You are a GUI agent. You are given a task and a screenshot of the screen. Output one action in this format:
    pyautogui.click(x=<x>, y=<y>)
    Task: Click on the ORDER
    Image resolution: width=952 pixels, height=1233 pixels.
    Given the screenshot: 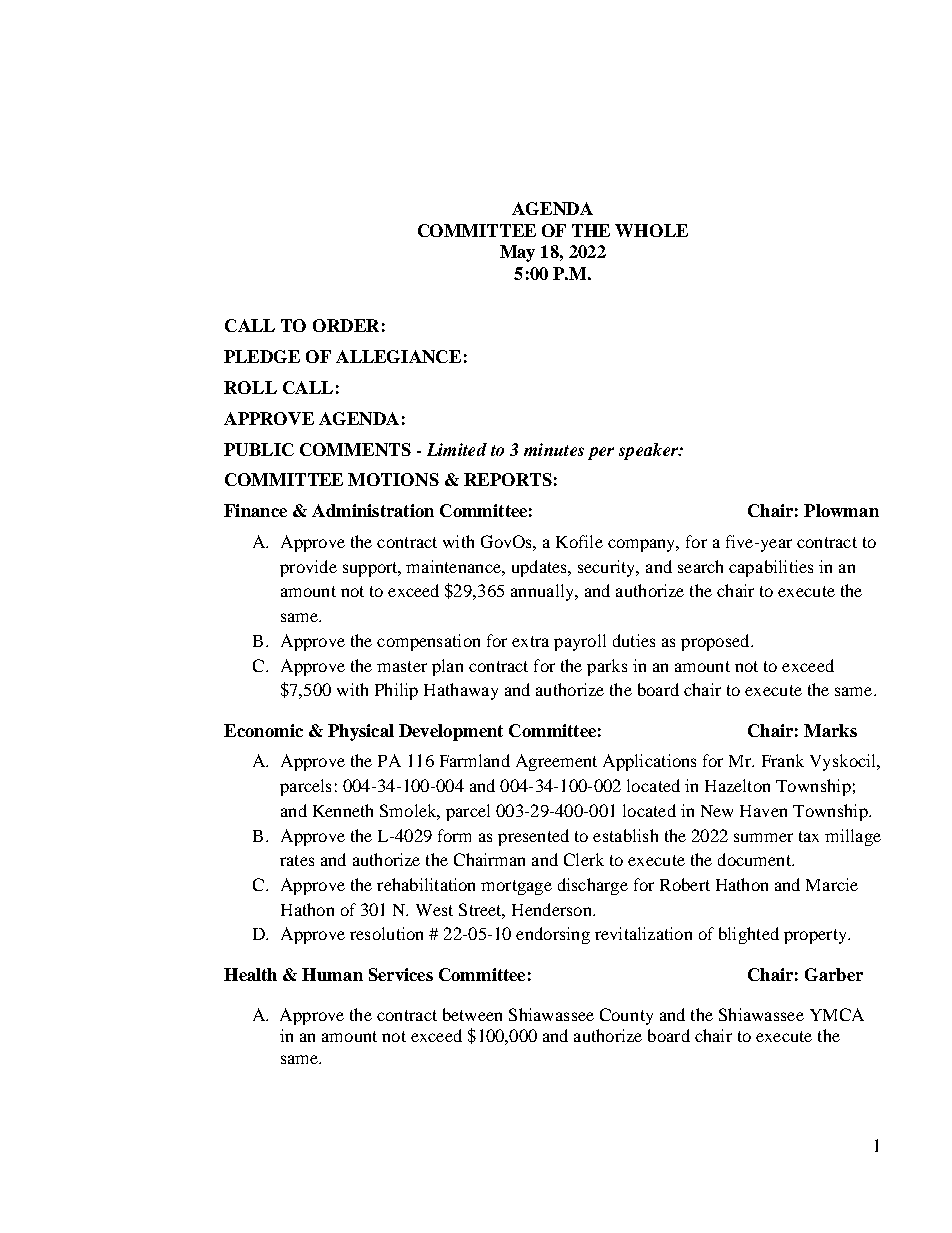 What is the action you would take?
    pyautogui.click(x=346, y=325)
